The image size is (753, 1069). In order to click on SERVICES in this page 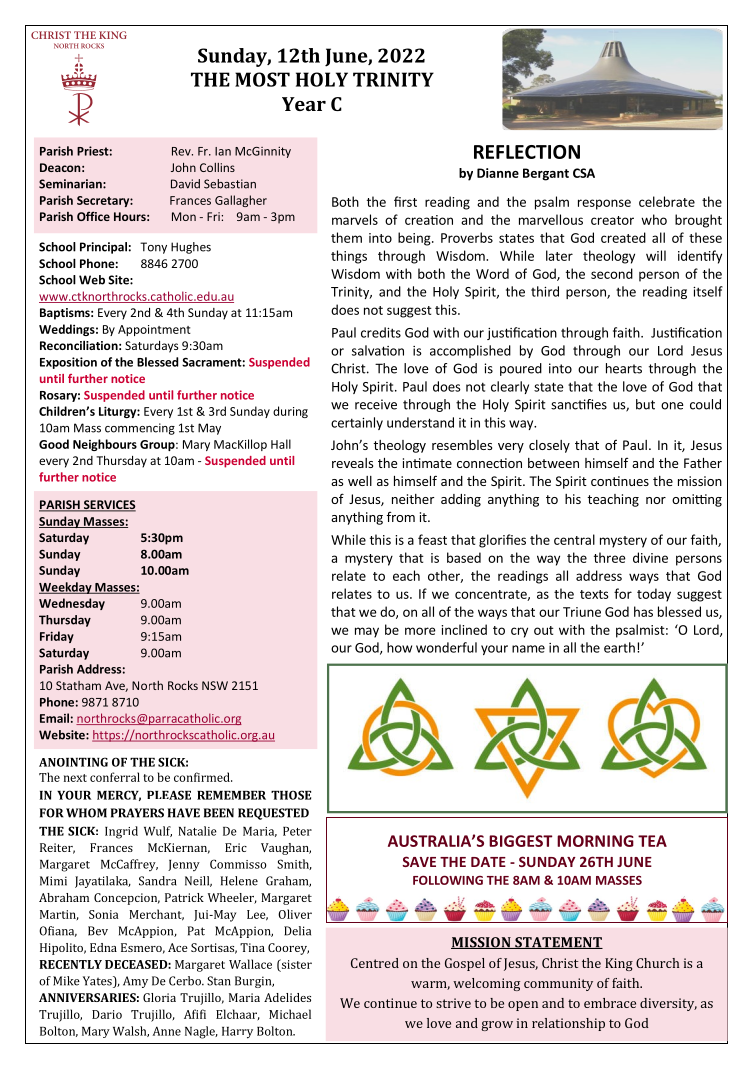, I will do `click(108, 506)`.
